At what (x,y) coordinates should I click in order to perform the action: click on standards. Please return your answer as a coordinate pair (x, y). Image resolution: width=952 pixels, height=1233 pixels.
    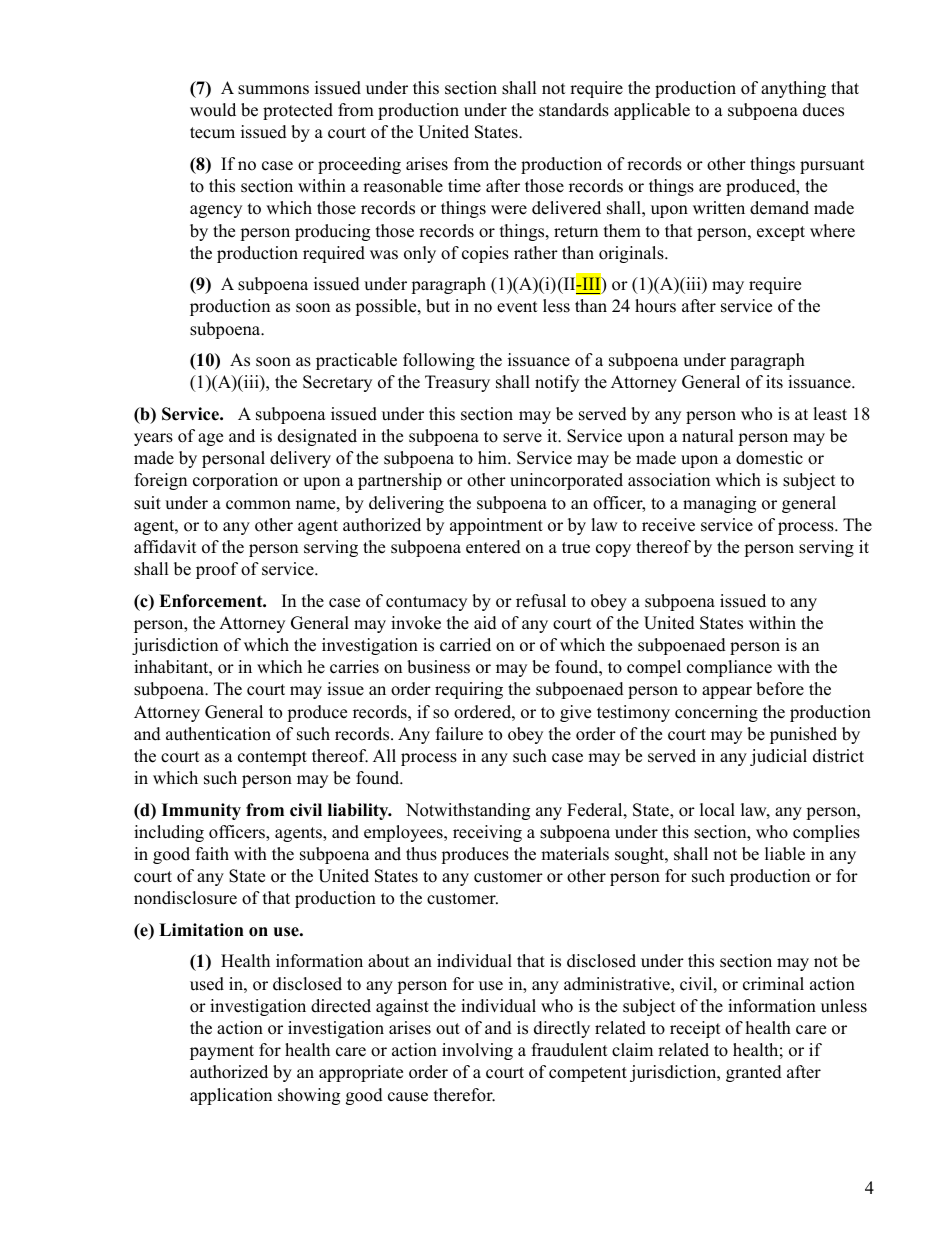
    Looking at the image, I should click on (574, 110).
